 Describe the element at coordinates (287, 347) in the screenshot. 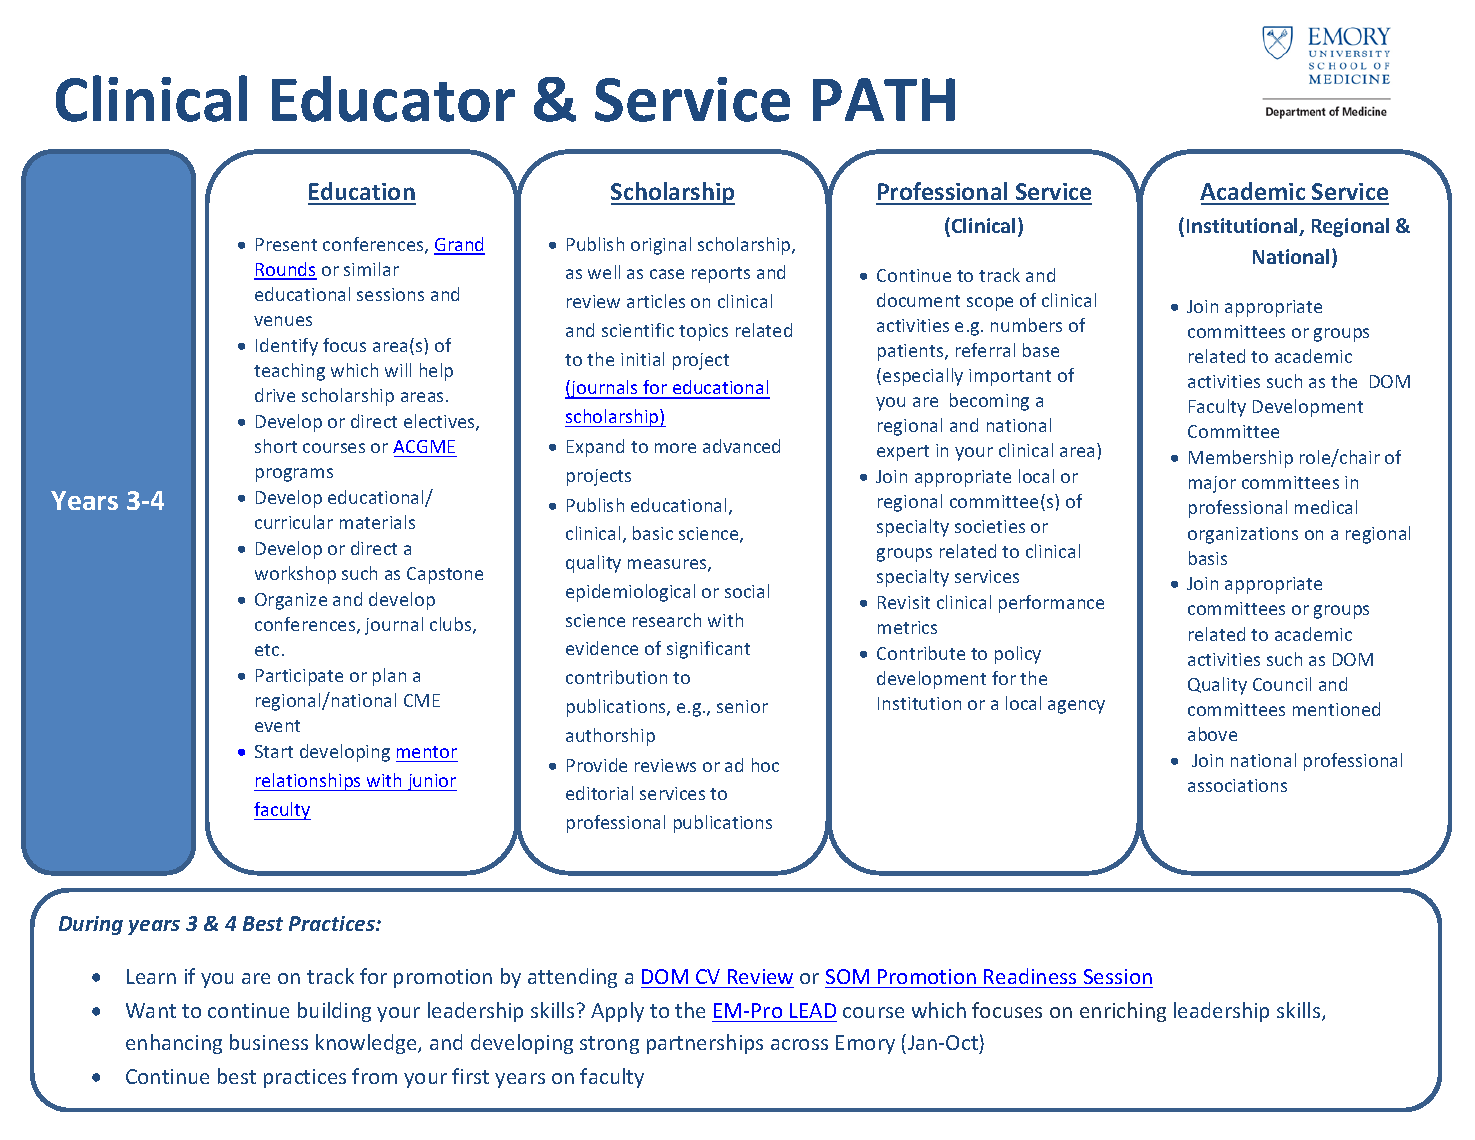

I see `Identify` at that location.
